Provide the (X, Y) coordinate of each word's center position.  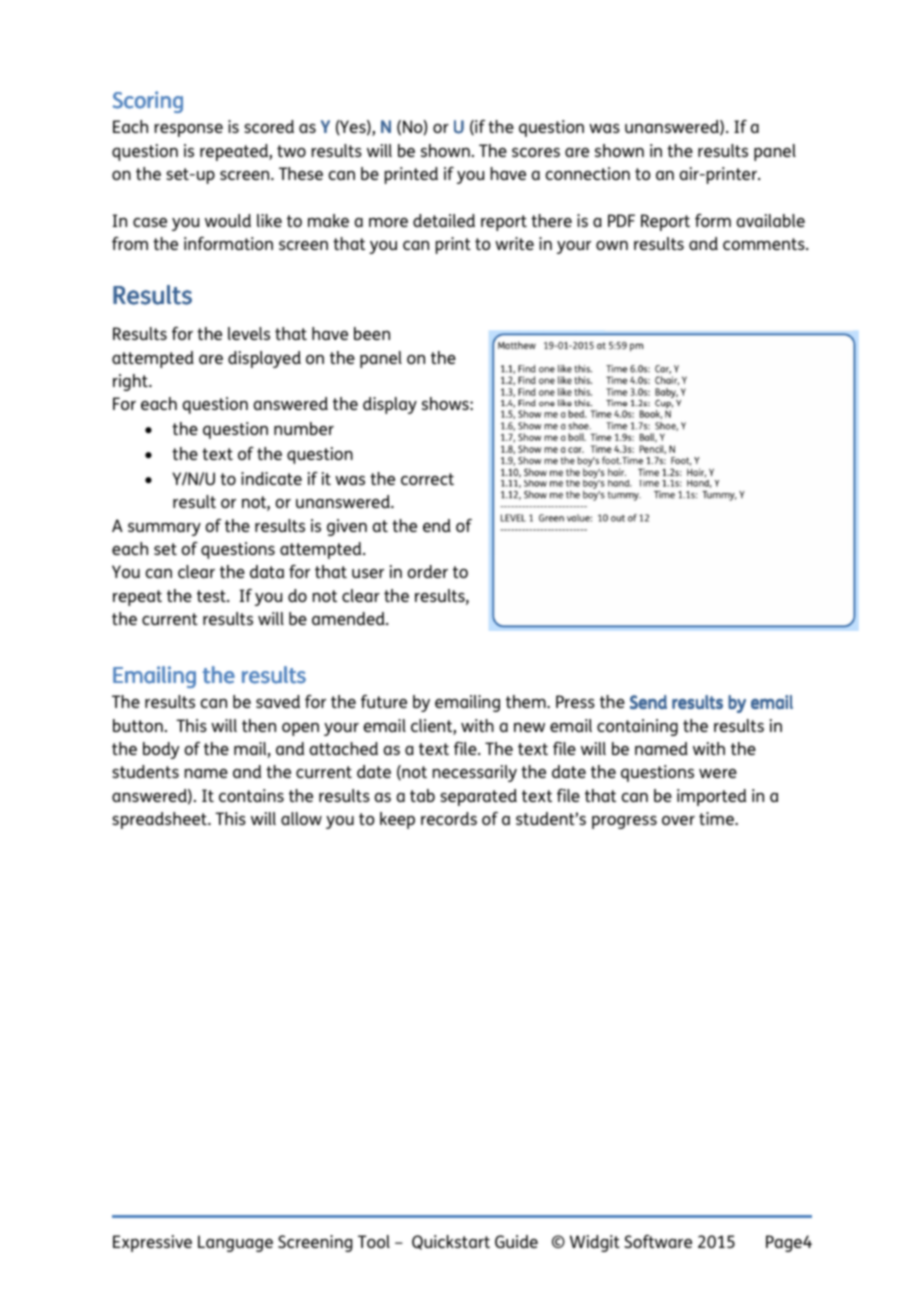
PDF (621, 220)
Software (658, 1241)
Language (235, 1243)
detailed (444, 220)
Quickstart (451, 1242)
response (188, 130)
